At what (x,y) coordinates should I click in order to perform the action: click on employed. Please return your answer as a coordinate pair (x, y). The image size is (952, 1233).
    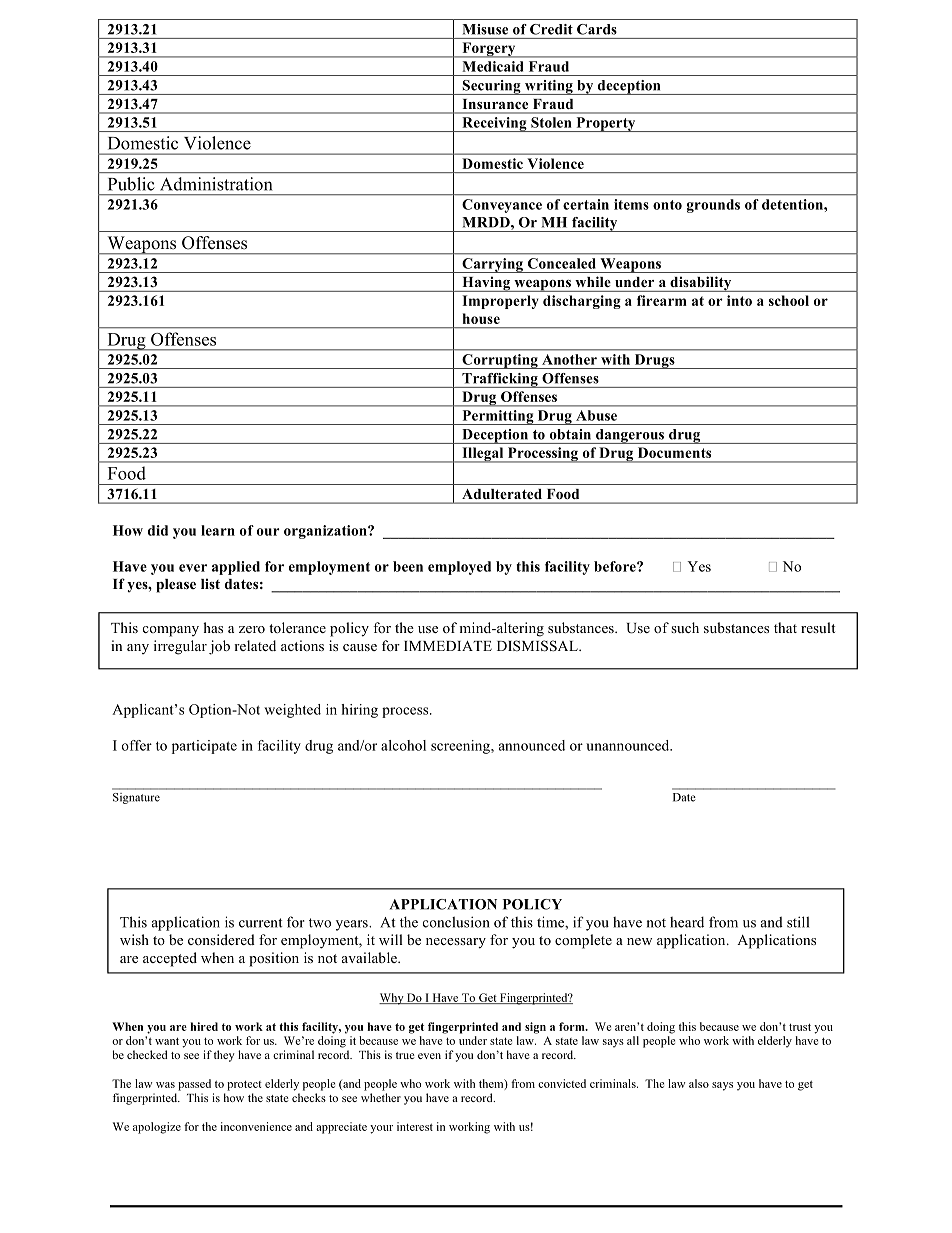
    Looking at the image, I should click on (459, 568).
